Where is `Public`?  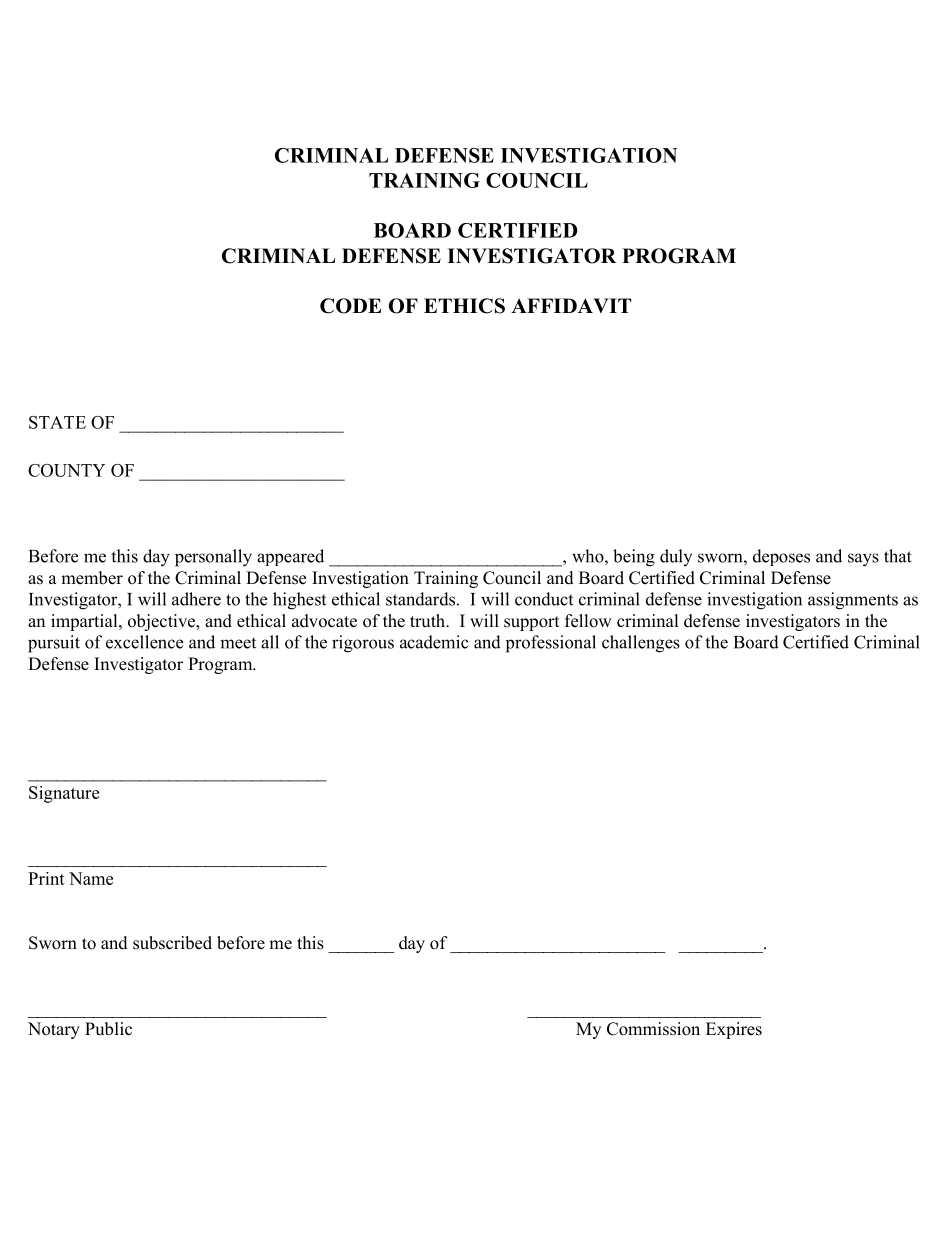
Public is located at coordinates (108, 1029).
